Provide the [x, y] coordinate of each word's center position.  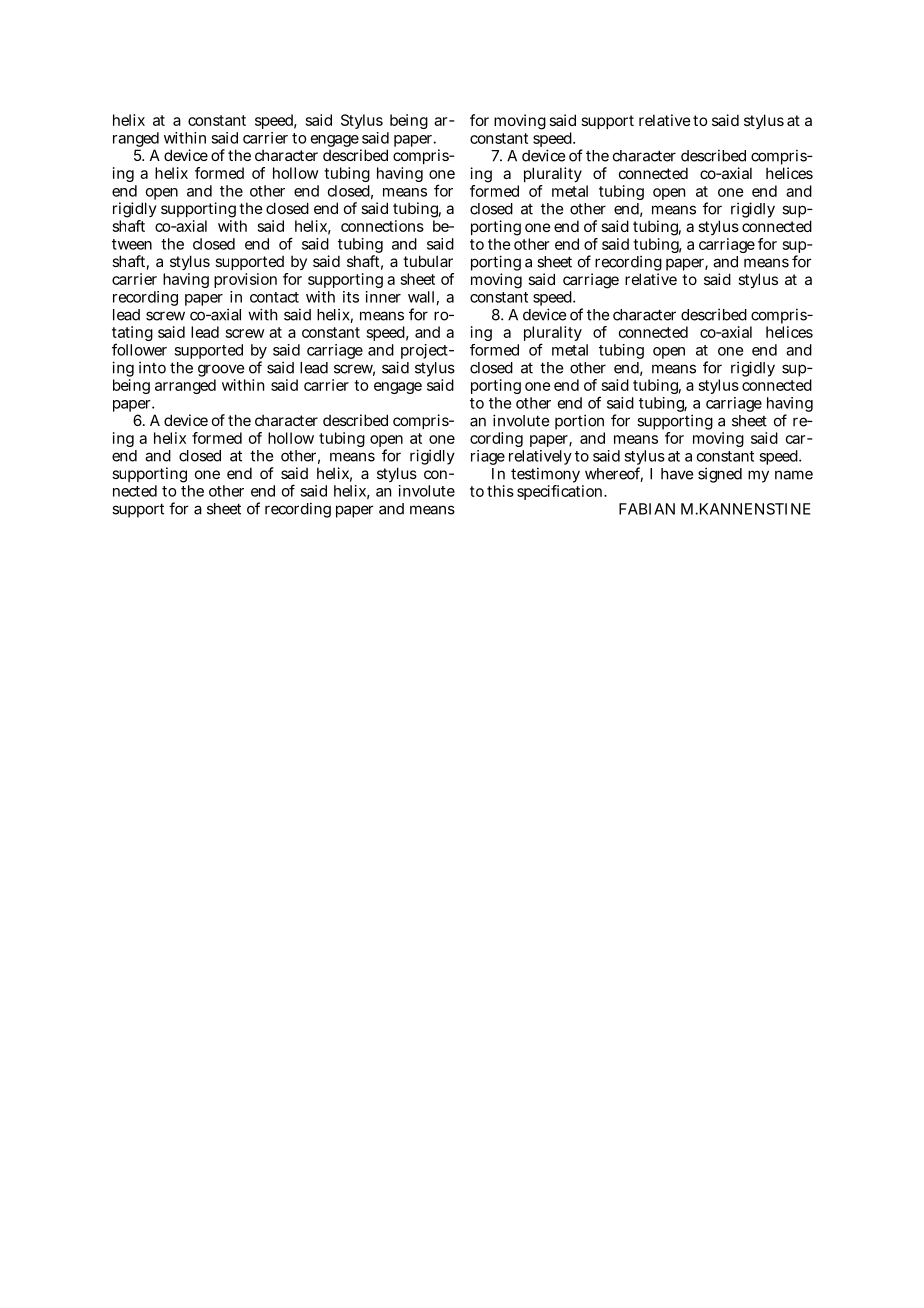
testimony [547, 476]
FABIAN [647, 509]
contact [274, 297]
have [677, 474]
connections [382, 226]
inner [383, 297]
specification [561, 492]
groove [221, 372]
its [351, 297]
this [500, 491]
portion [580, 423]
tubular [428, 261]
